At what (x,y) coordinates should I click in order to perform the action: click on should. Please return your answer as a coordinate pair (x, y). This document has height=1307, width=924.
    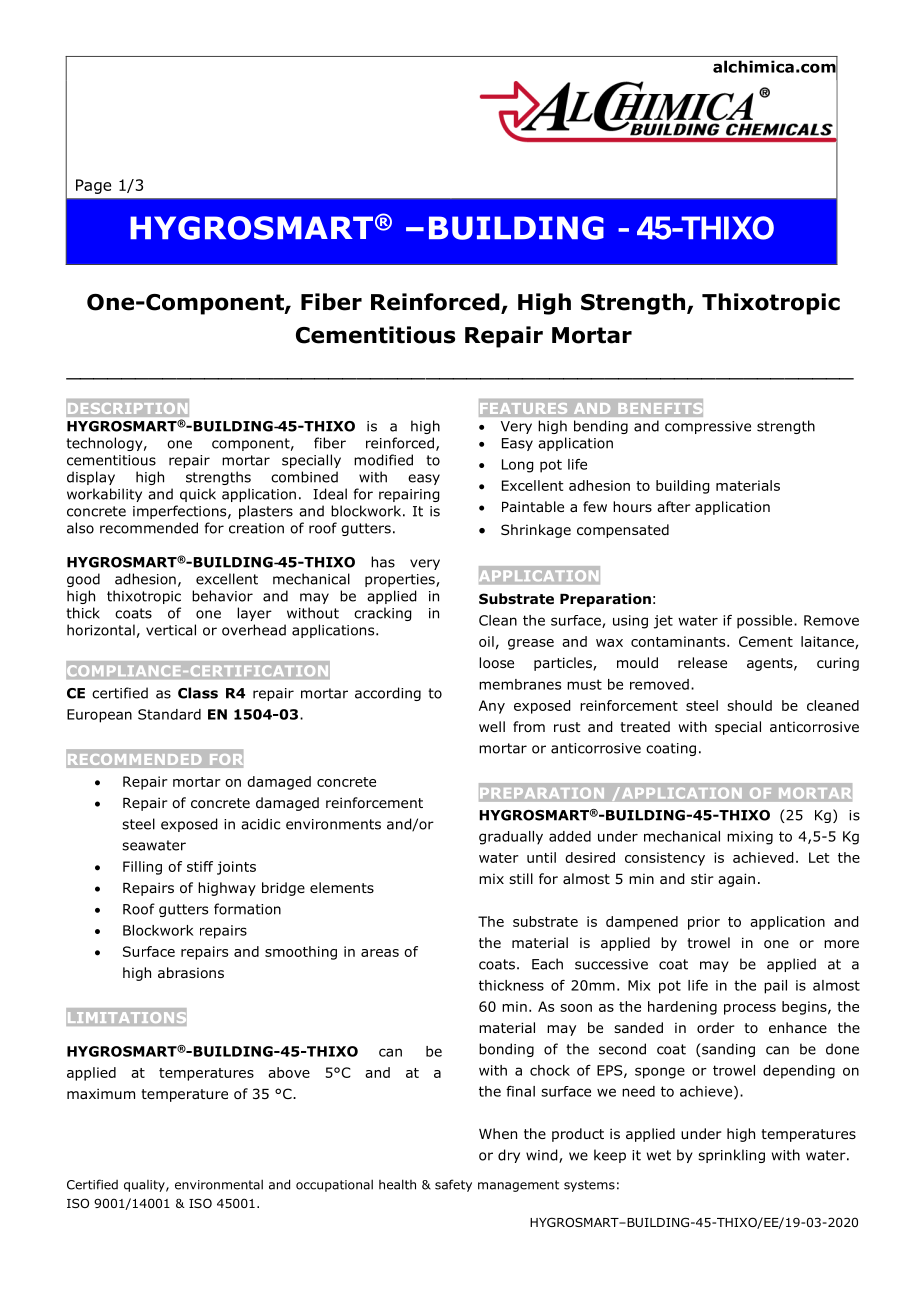
    Looking at the image, I should click on (749, 705).
